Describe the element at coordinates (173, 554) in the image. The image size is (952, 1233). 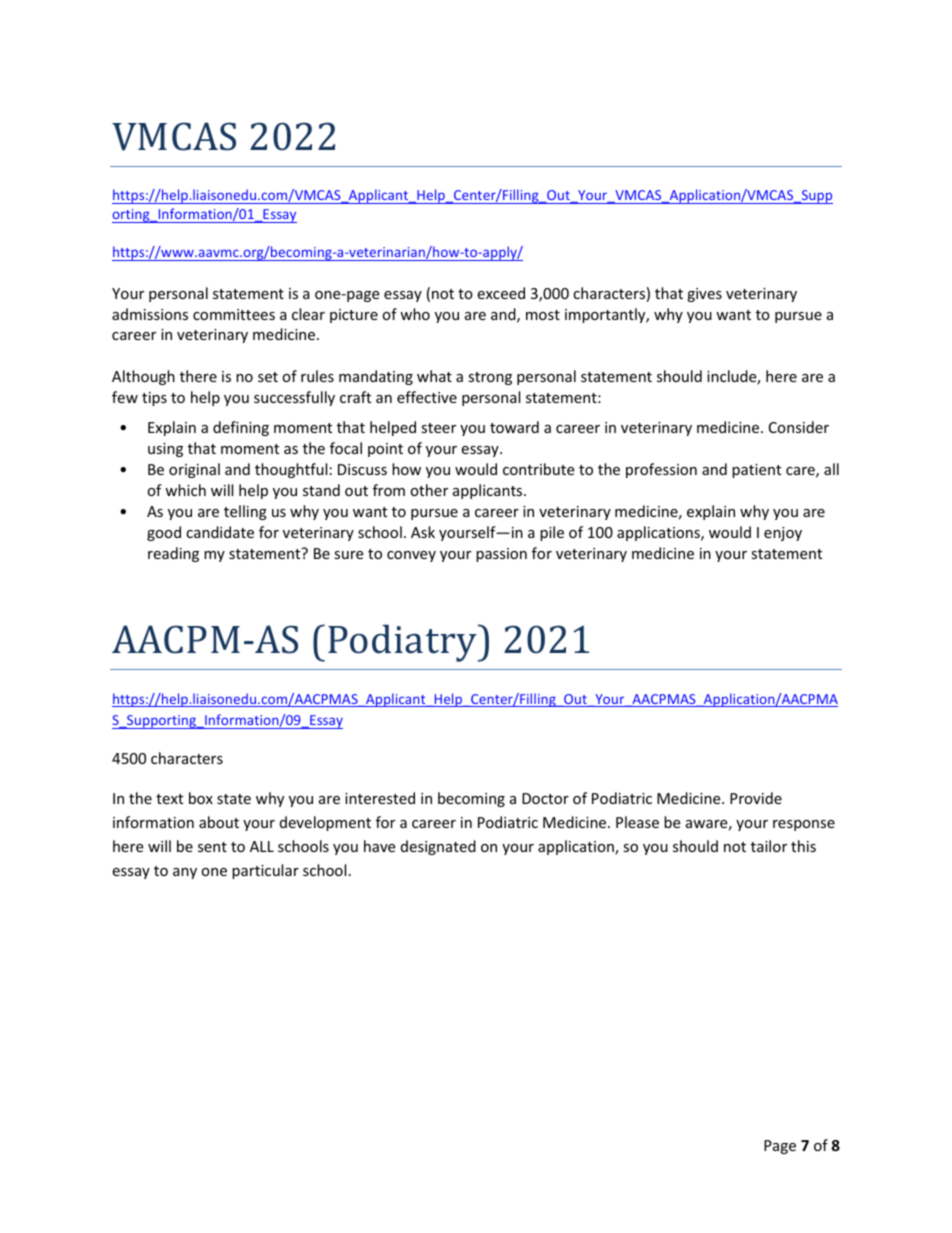
I see `reading` at that location.
